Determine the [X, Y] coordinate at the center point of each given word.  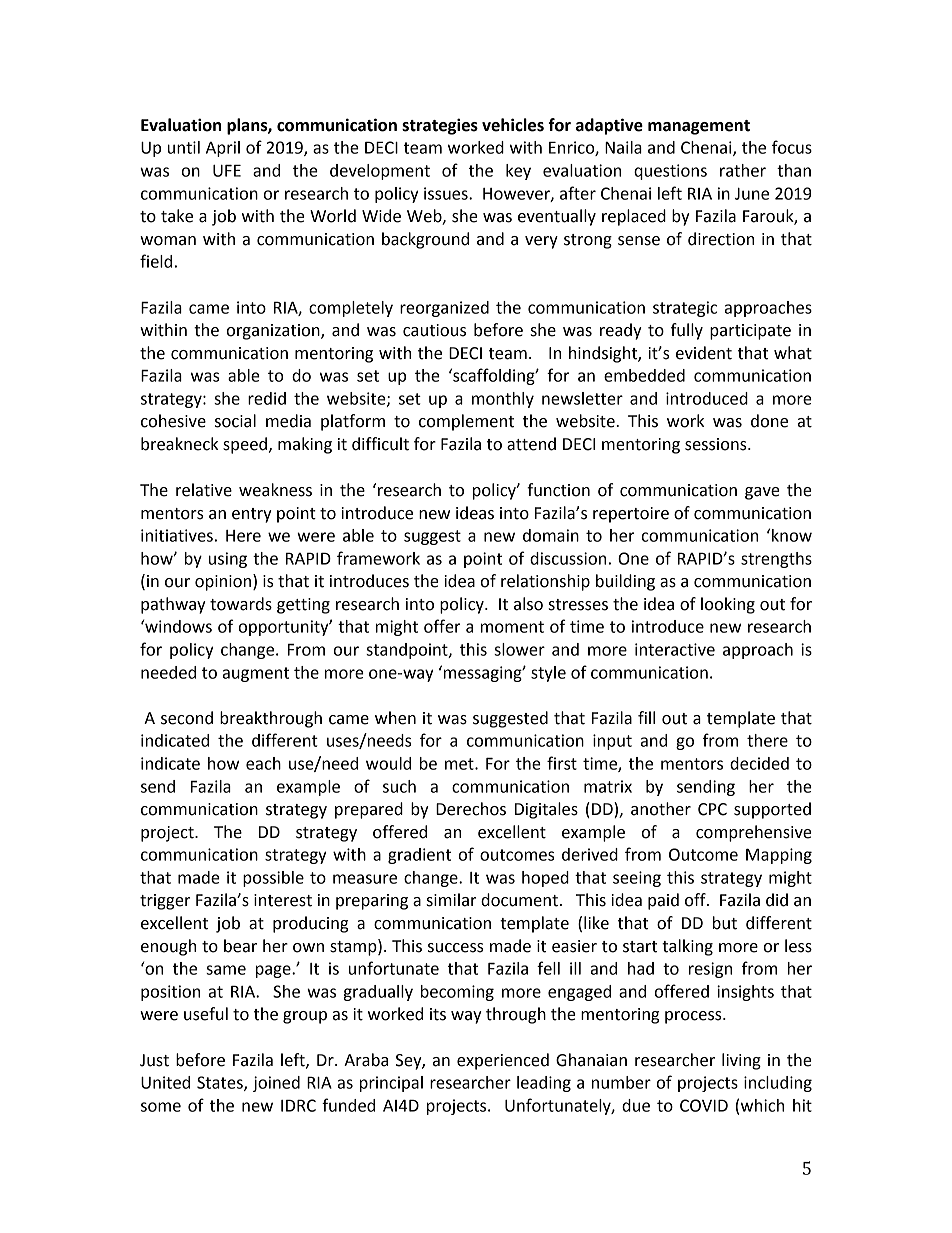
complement [466, 422]
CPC [712, 809]
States [221, 1083]
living [741, 1061]
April [223, 149]
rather [743, 170]
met [460, 764]
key [518, 172]
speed [246, 445]
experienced [503, 1061]
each [263, 763]
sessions [717, 444]
